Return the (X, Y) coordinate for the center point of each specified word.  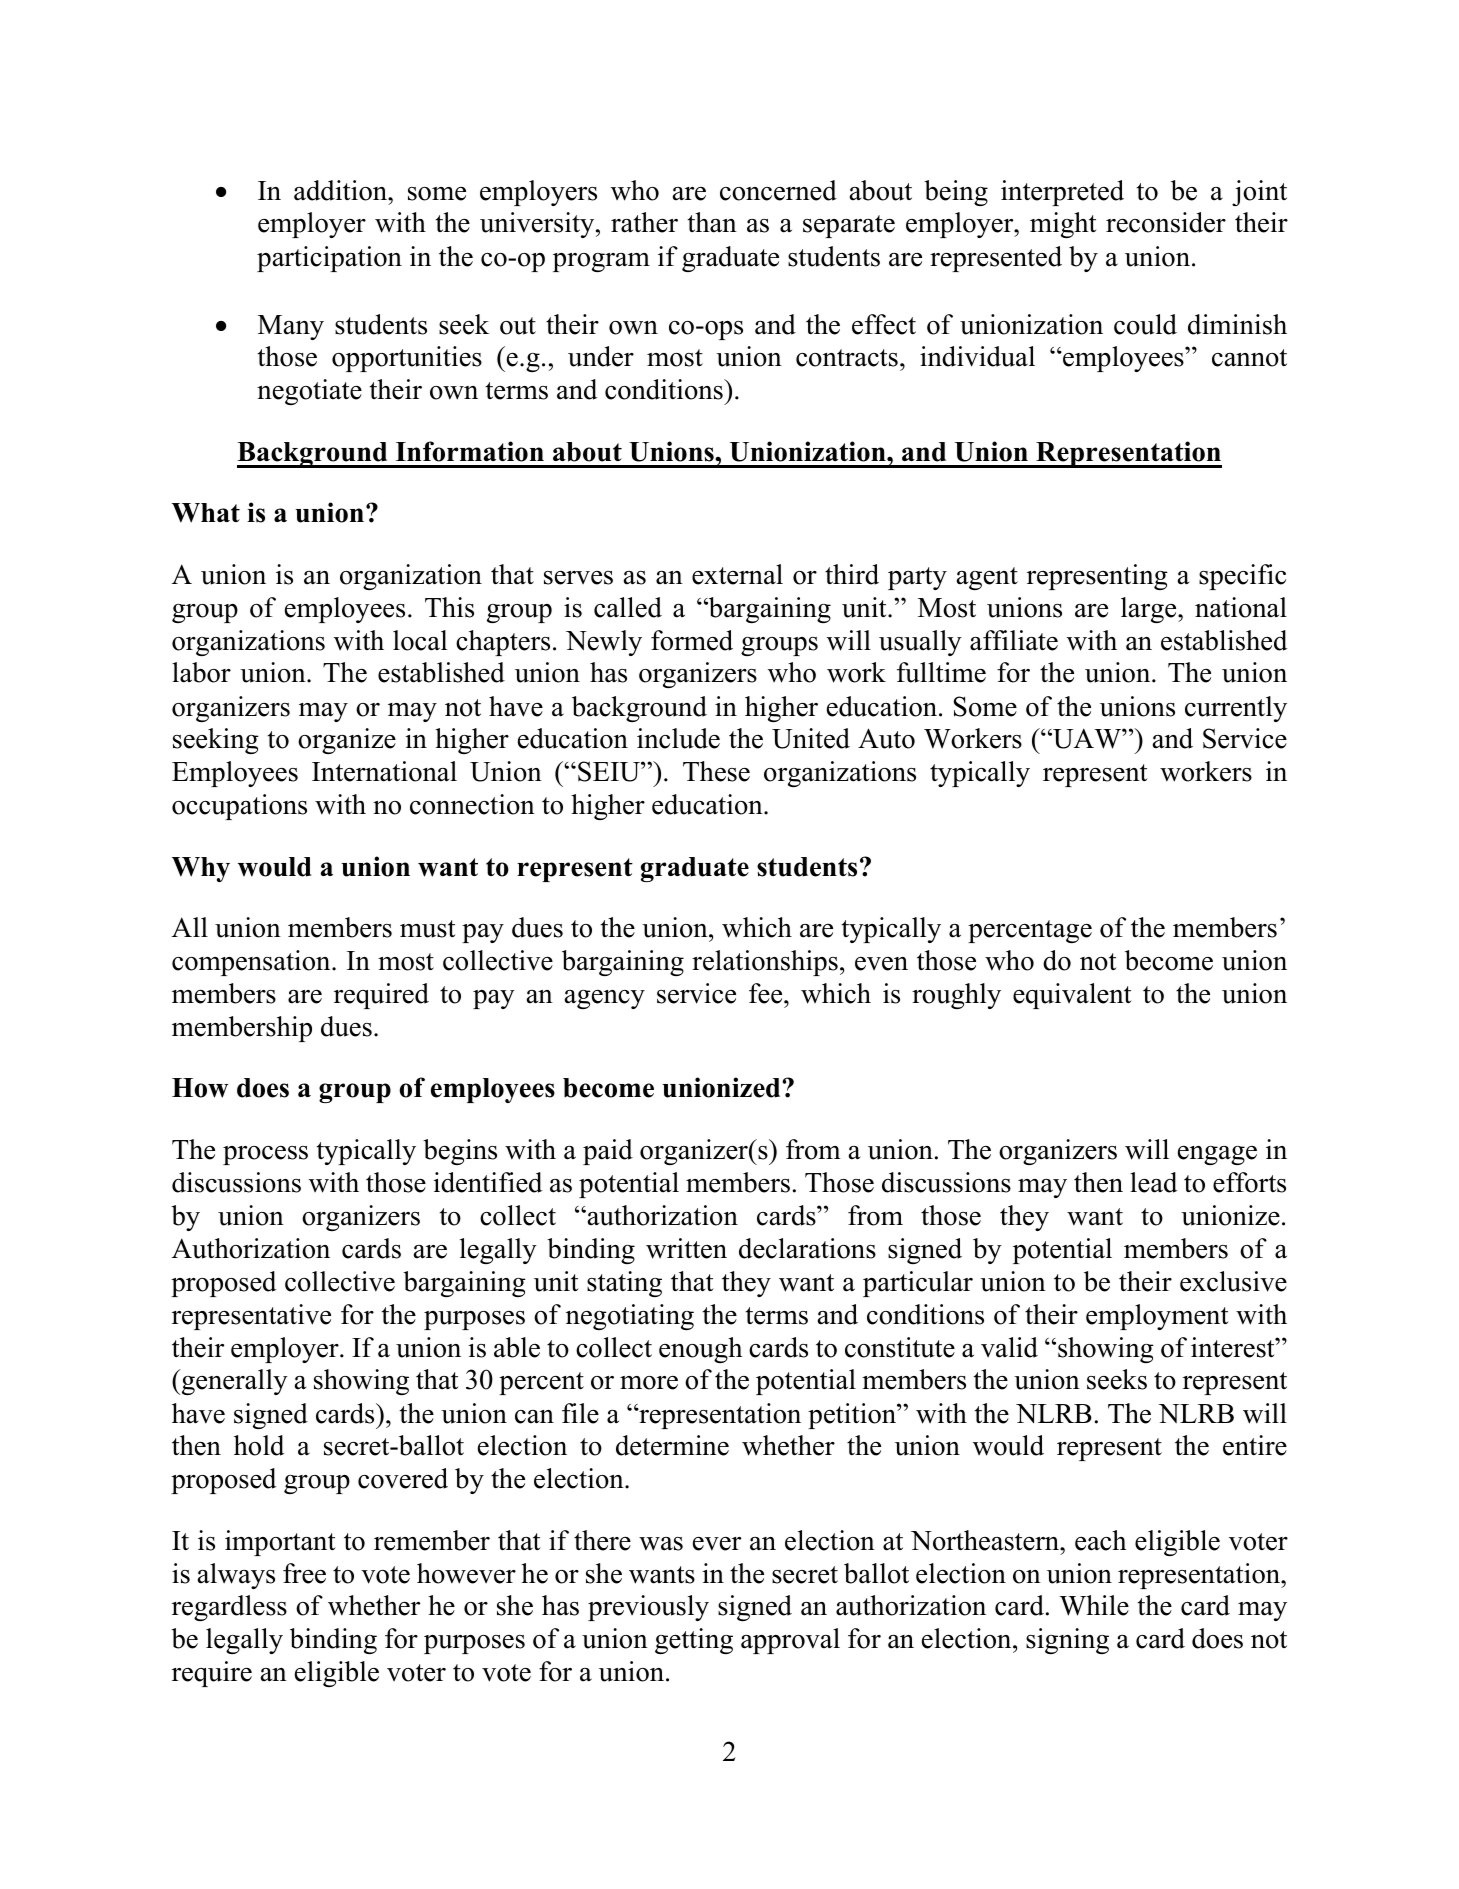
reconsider (1166, 222)
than (712, 222)
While (1094, 1605)
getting (694, 1641)
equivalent (1072, 996)
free (304, 1573)
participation (329, 259)
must (428, 929)
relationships (765, 963)
